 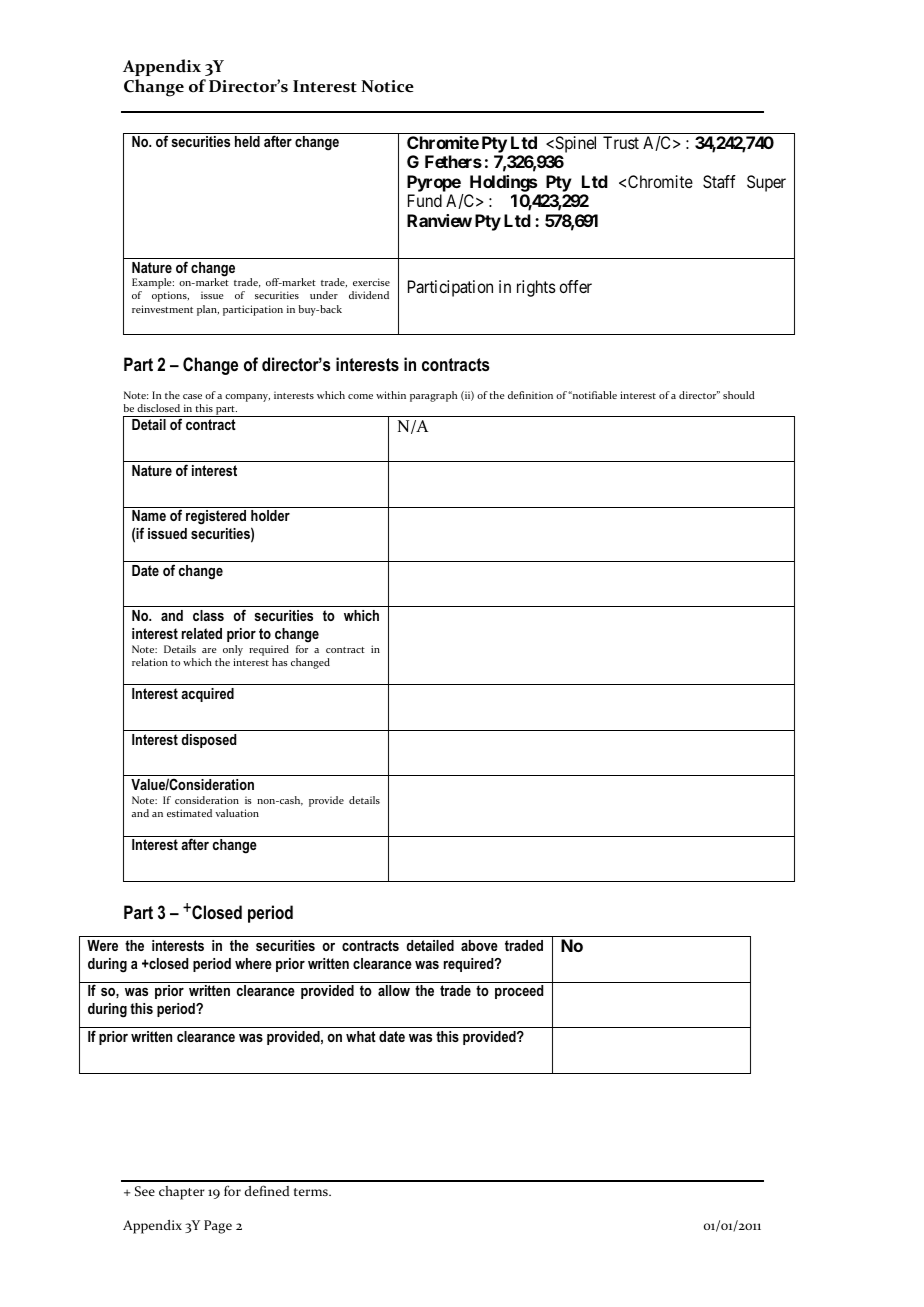 I want to click on terms, so click(x=312, y=1192).
